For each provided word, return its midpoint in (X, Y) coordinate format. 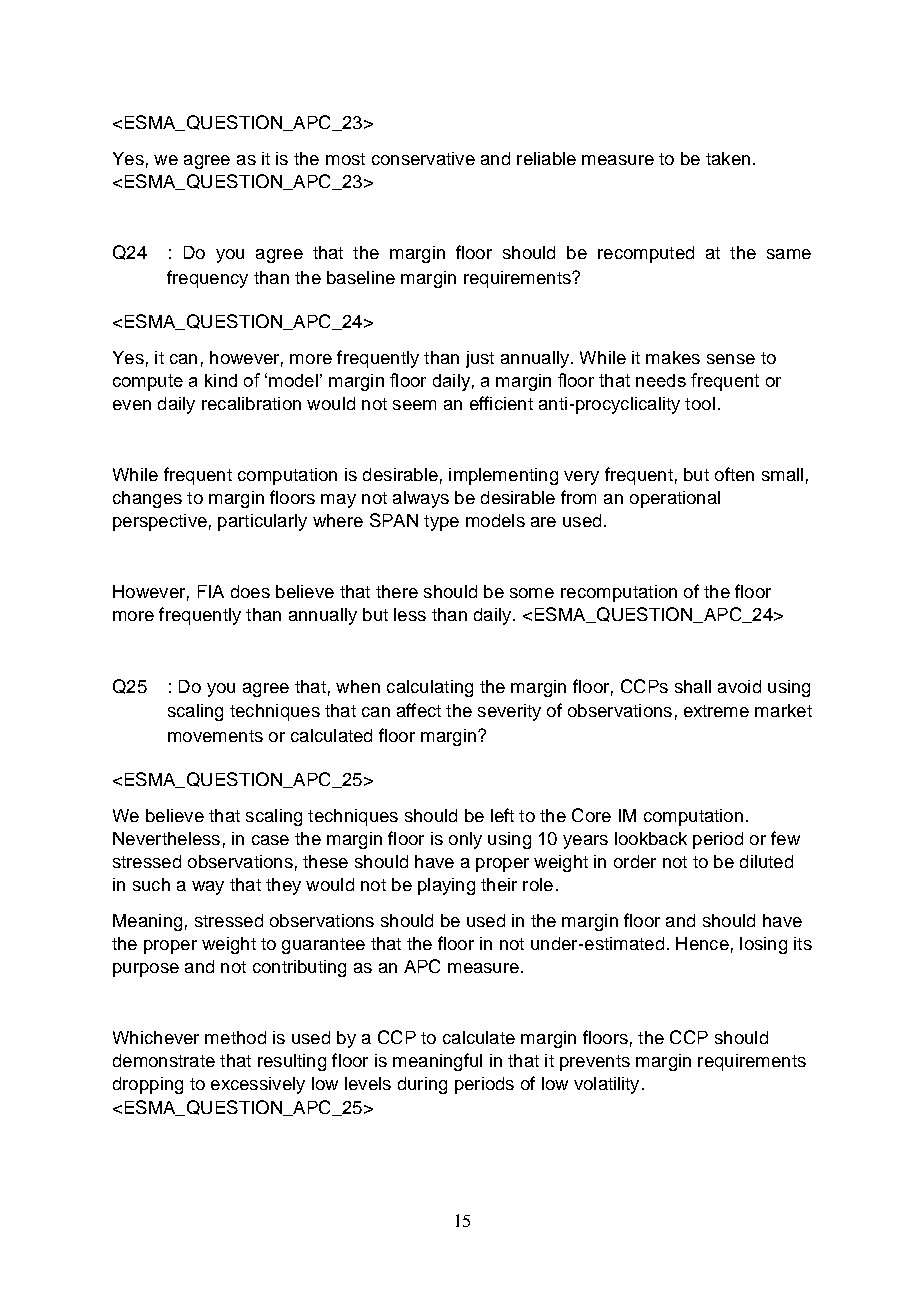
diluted (766, 861)
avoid (739, 686)
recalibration (251, 403)
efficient (501, 403)
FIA (211, 591)
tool (700, 403)
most (345, 159)
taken (728, 158)
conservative (423, 158)
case (270, 840)
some (532, 593)
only (465, 840)
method (235, 1037)
